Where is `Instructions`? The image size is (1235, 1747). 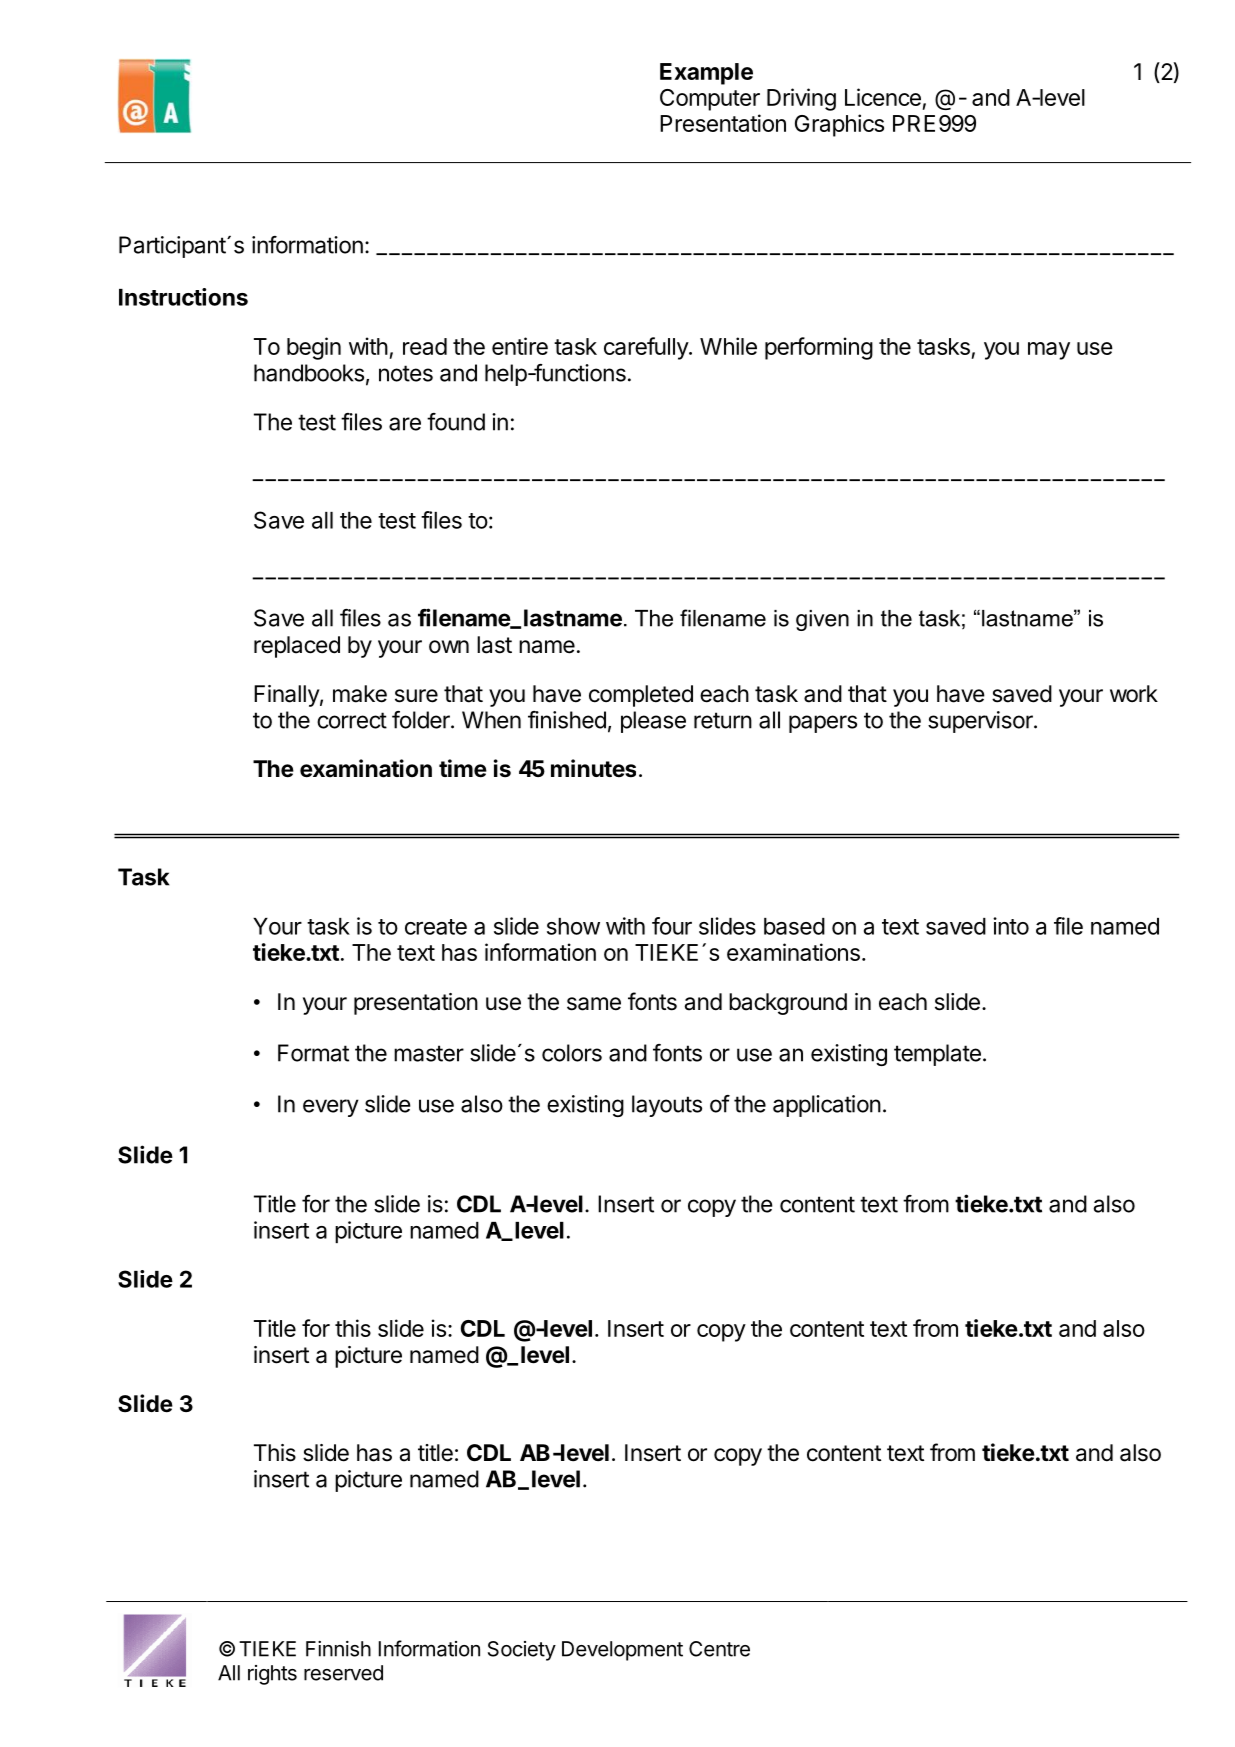
Instructions is located at coordinates (183, 297).
